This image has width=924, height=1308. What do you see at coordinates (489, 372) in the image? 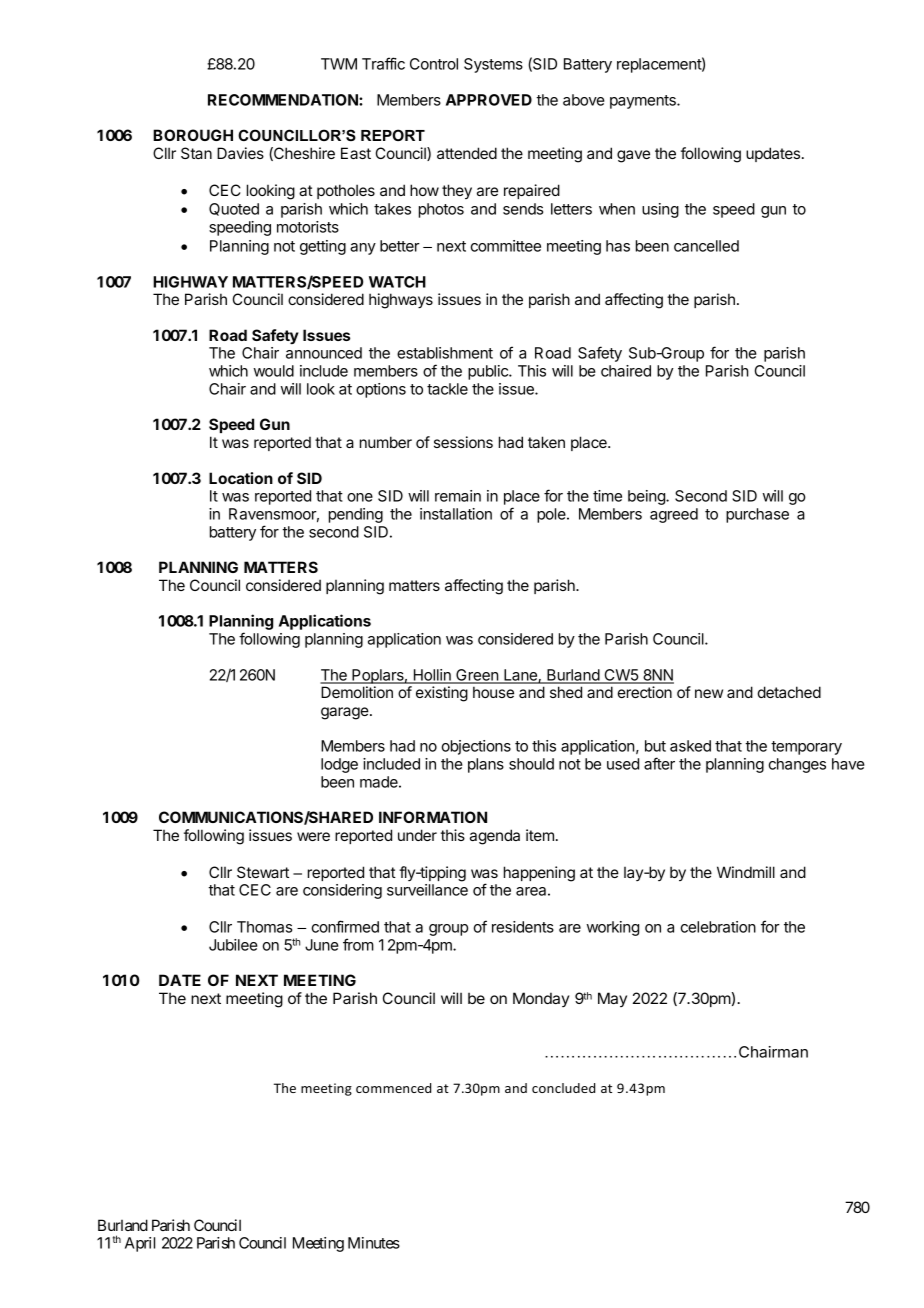
I see `public` at bounding box center [489, 372].
